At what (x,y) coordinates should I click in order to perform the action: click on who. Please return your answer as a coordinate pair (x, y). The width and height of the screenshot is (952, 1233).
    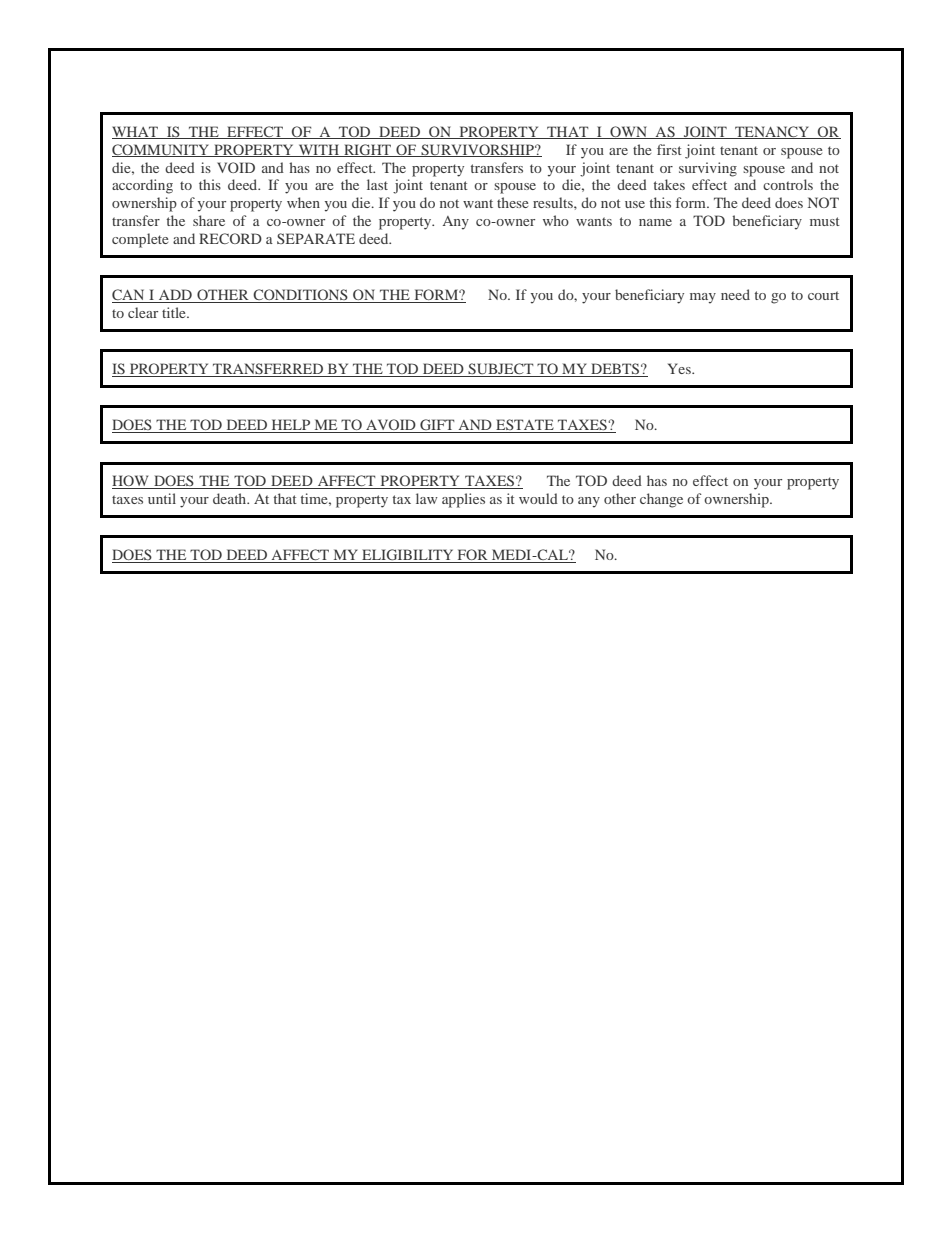
    Looking at the image, I should click on (556, 220).
